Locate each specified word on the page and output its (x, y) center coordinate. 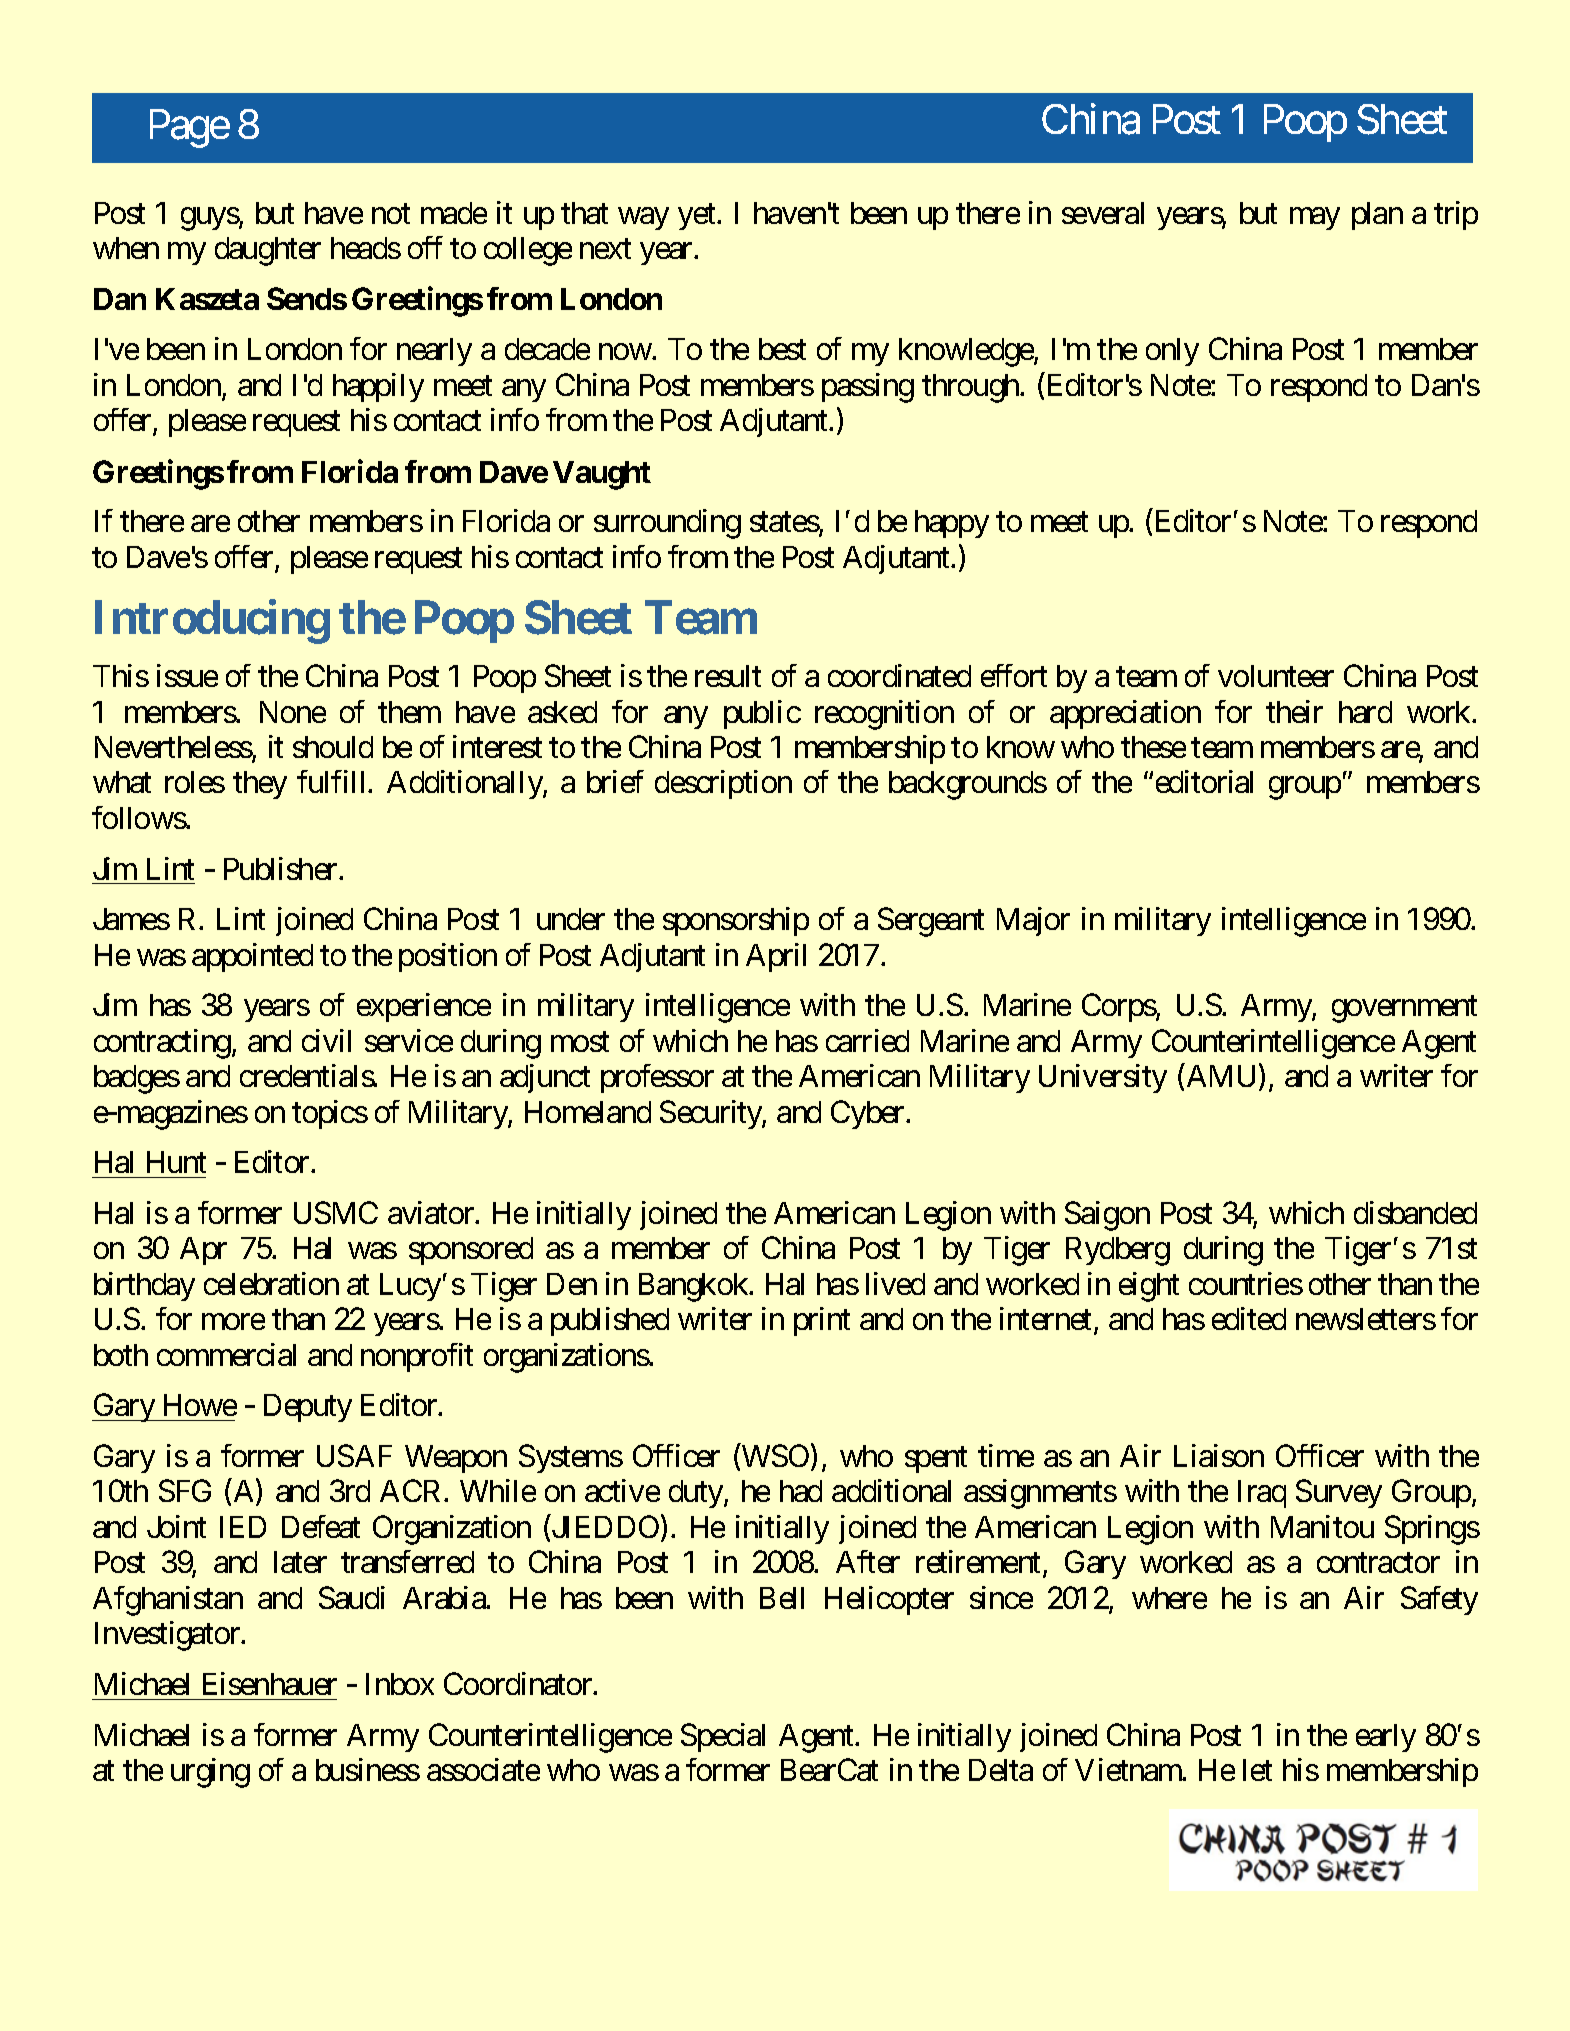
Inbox (400, 1684)
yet (696, 217)
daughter (268, 251)
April (776, 957)
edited (1249, 1318)
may (1315, 218)
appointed (252, 957)
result (728, 676)
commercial (226, 1354)
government (1404, 1009)
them (409, 712)
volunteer (1276, 676)
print (822, 1321)
